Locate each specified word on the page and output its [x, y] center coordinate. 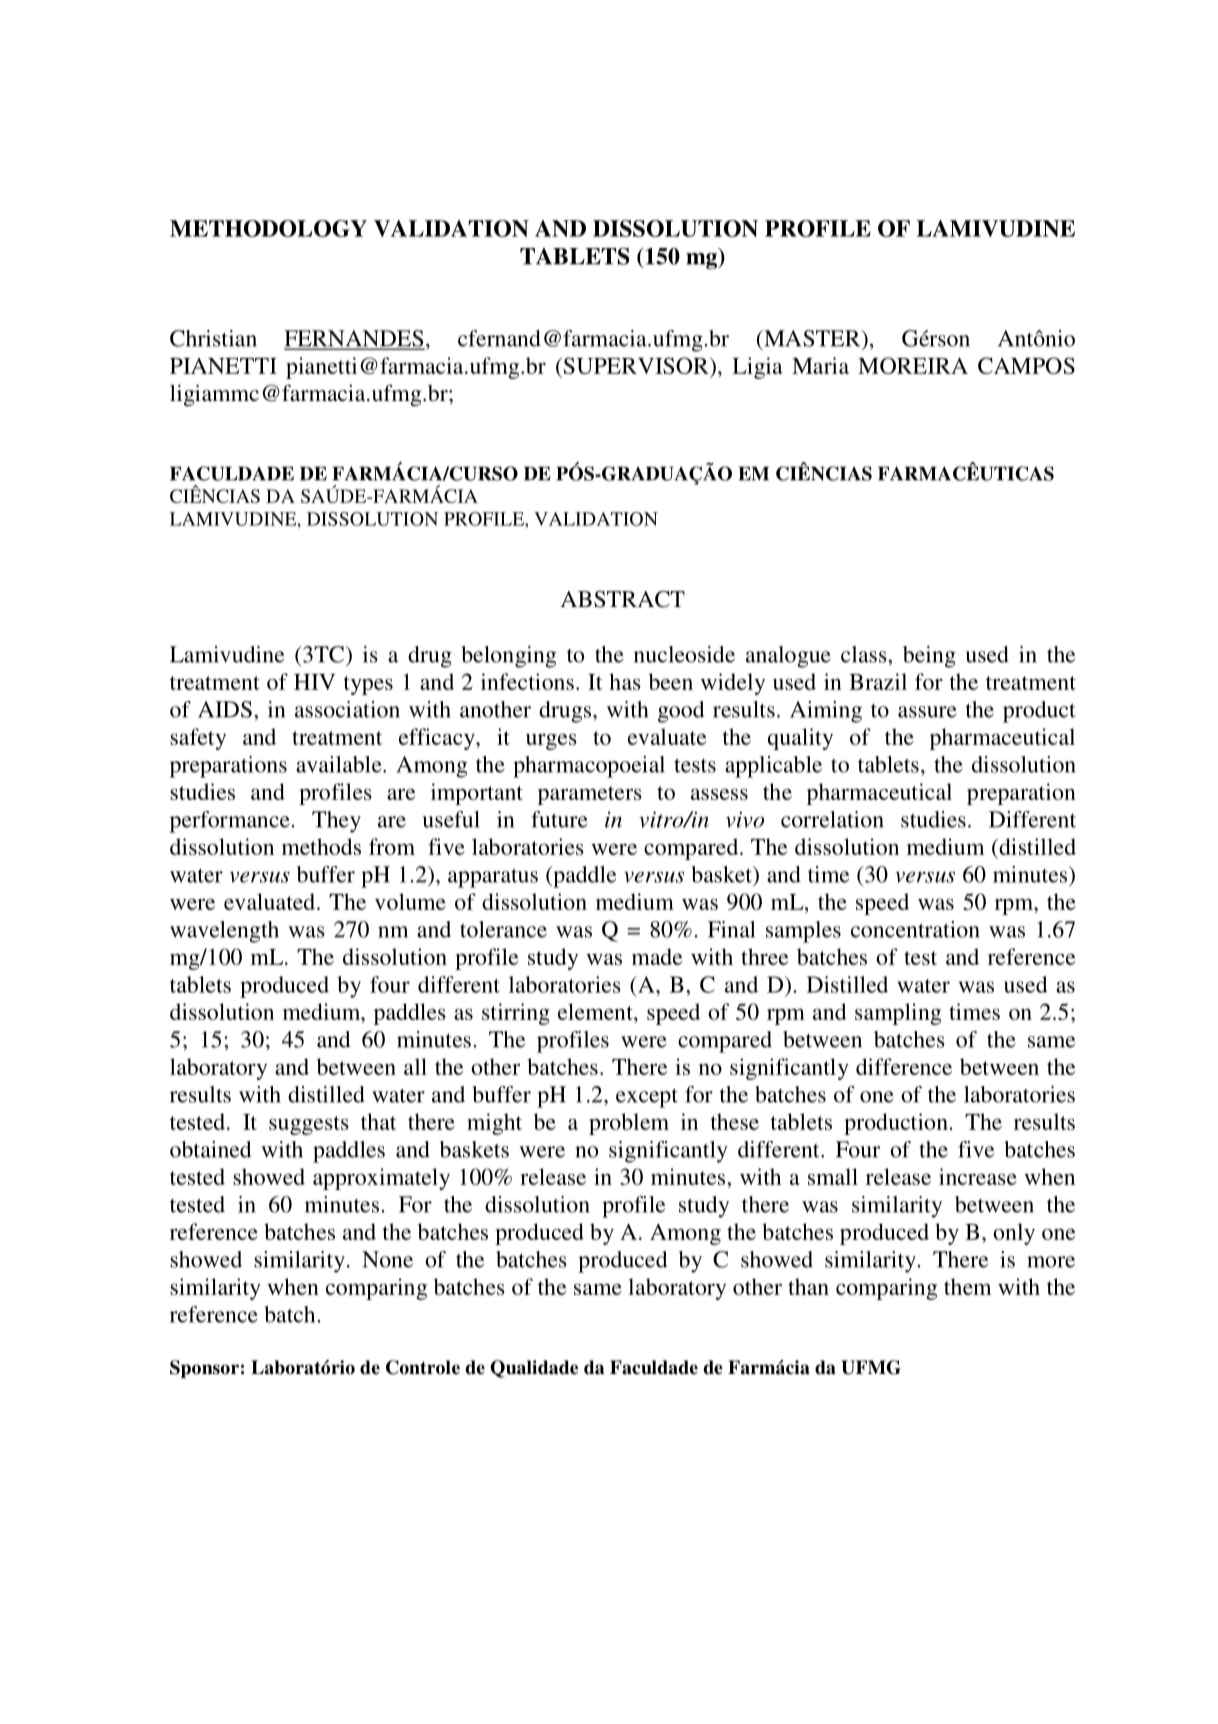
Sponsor [204, 1369]
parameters [590, 795]
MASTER [812, 338]
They [336, 822]
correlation [832, 819]
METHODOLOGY [268, 228]
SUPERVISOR [636, 365]
